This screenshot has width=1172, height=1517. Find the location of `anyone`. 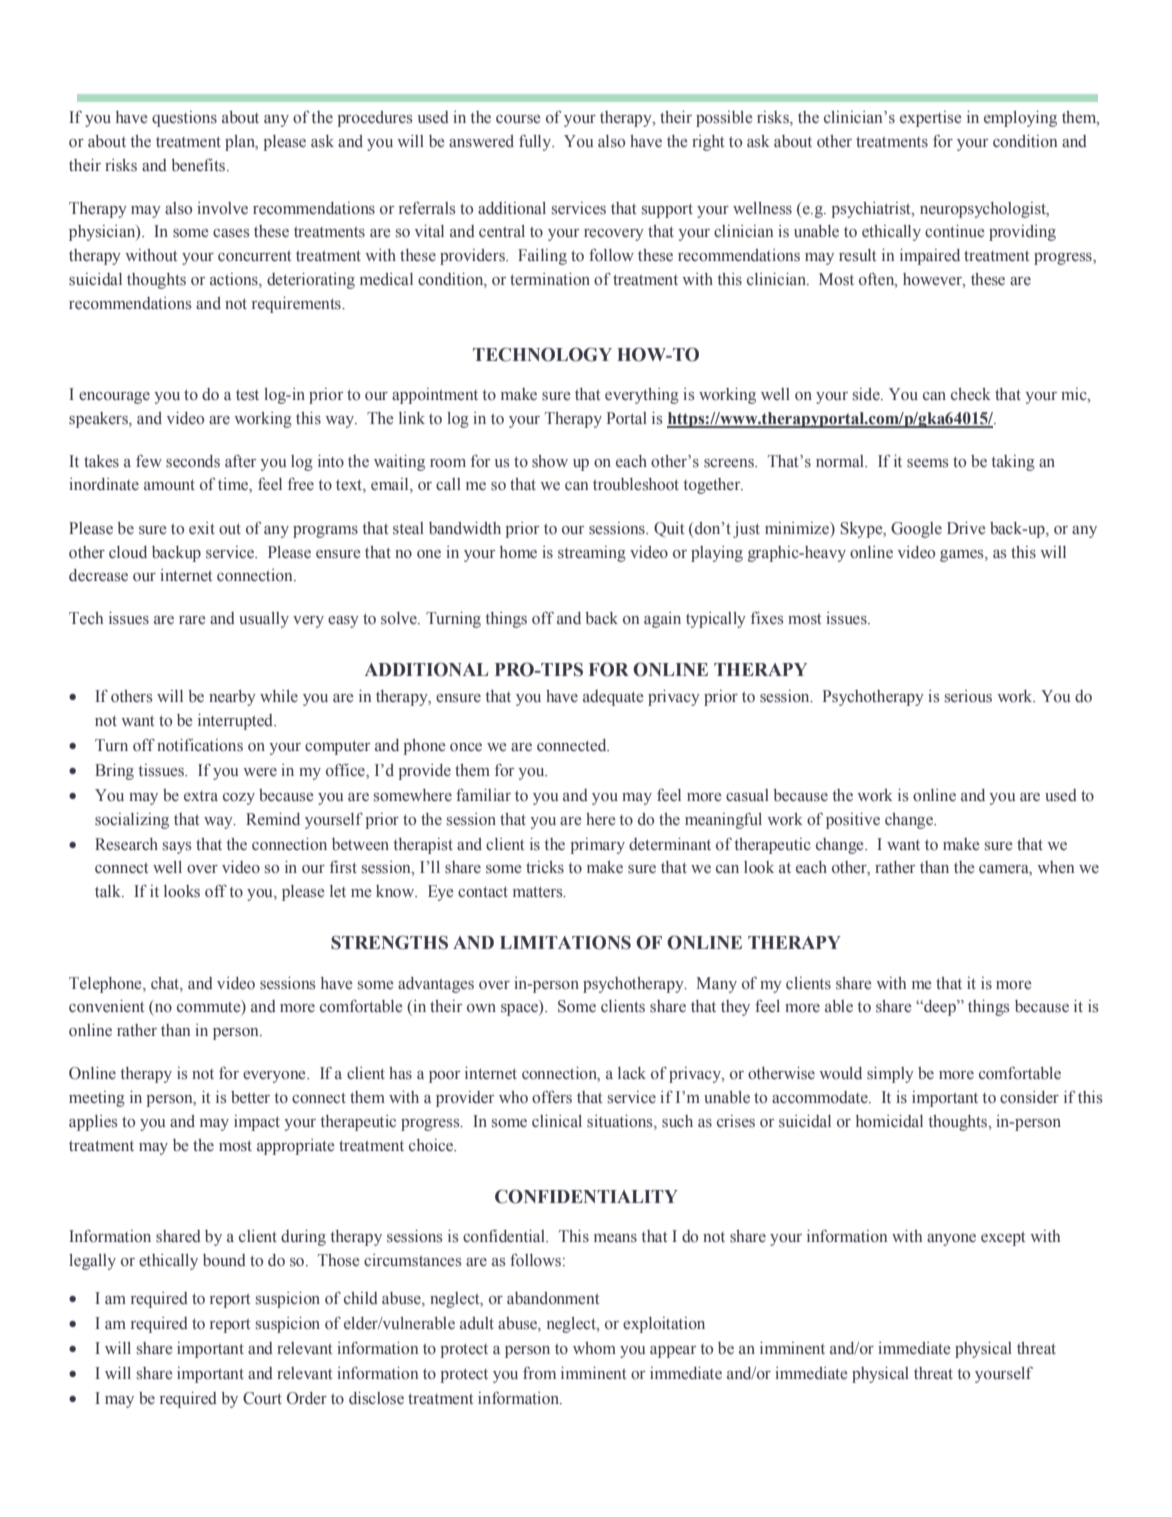

anyone is located at coordinates (951, 1240).
